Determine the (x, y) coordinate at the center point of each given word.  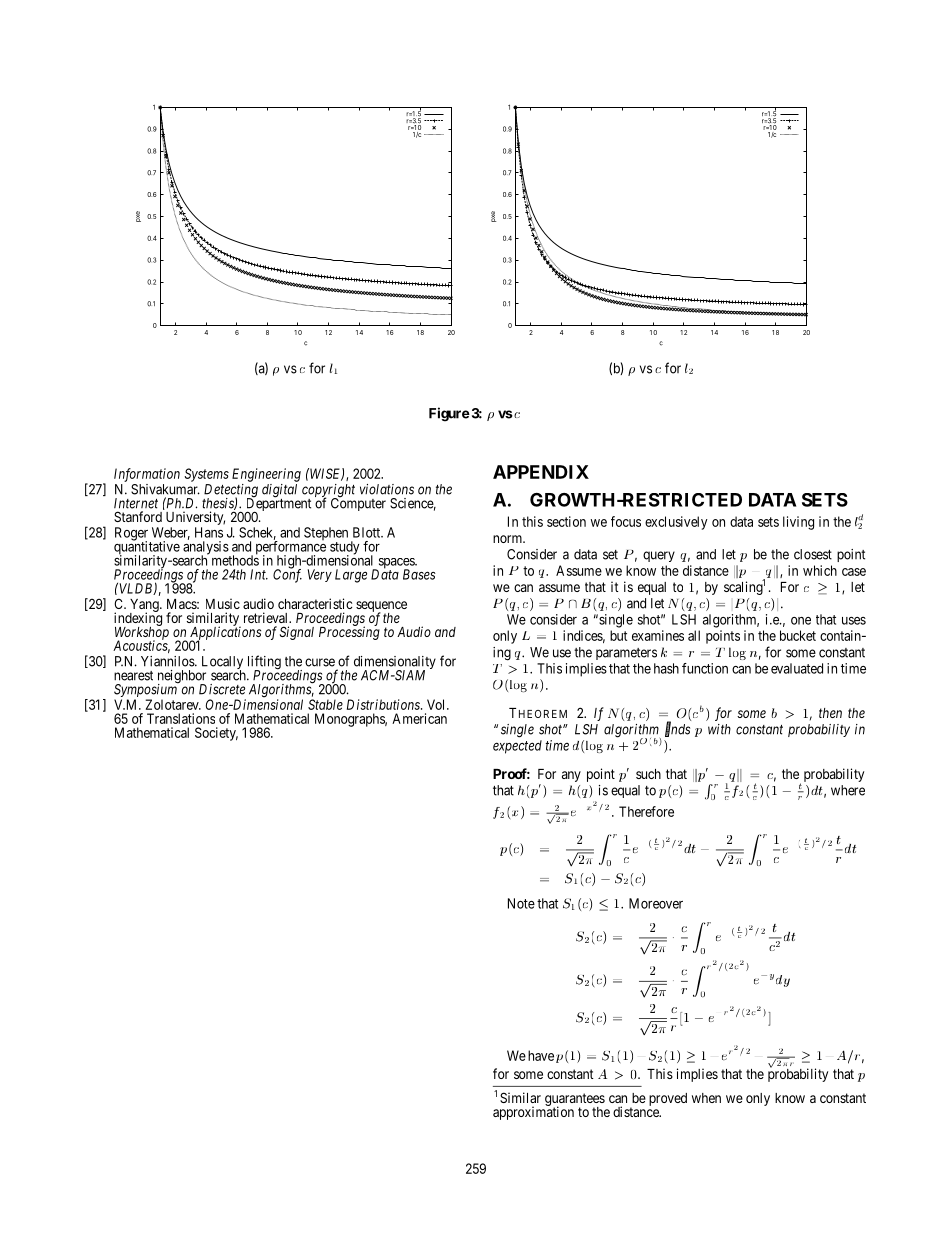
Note (521, 903)
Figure (449, 414)
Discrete (222, 689)
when (706, 1098)
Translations (181, 718)
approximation (533, 1112)
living (798, 523)
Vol (437, 704)
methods (235, 560)
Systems (206, 475)
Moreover (656, 903)
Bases (419, 574)
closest (813, 554)
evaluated (797, 668)
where (848, 790)
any (571, 776)
